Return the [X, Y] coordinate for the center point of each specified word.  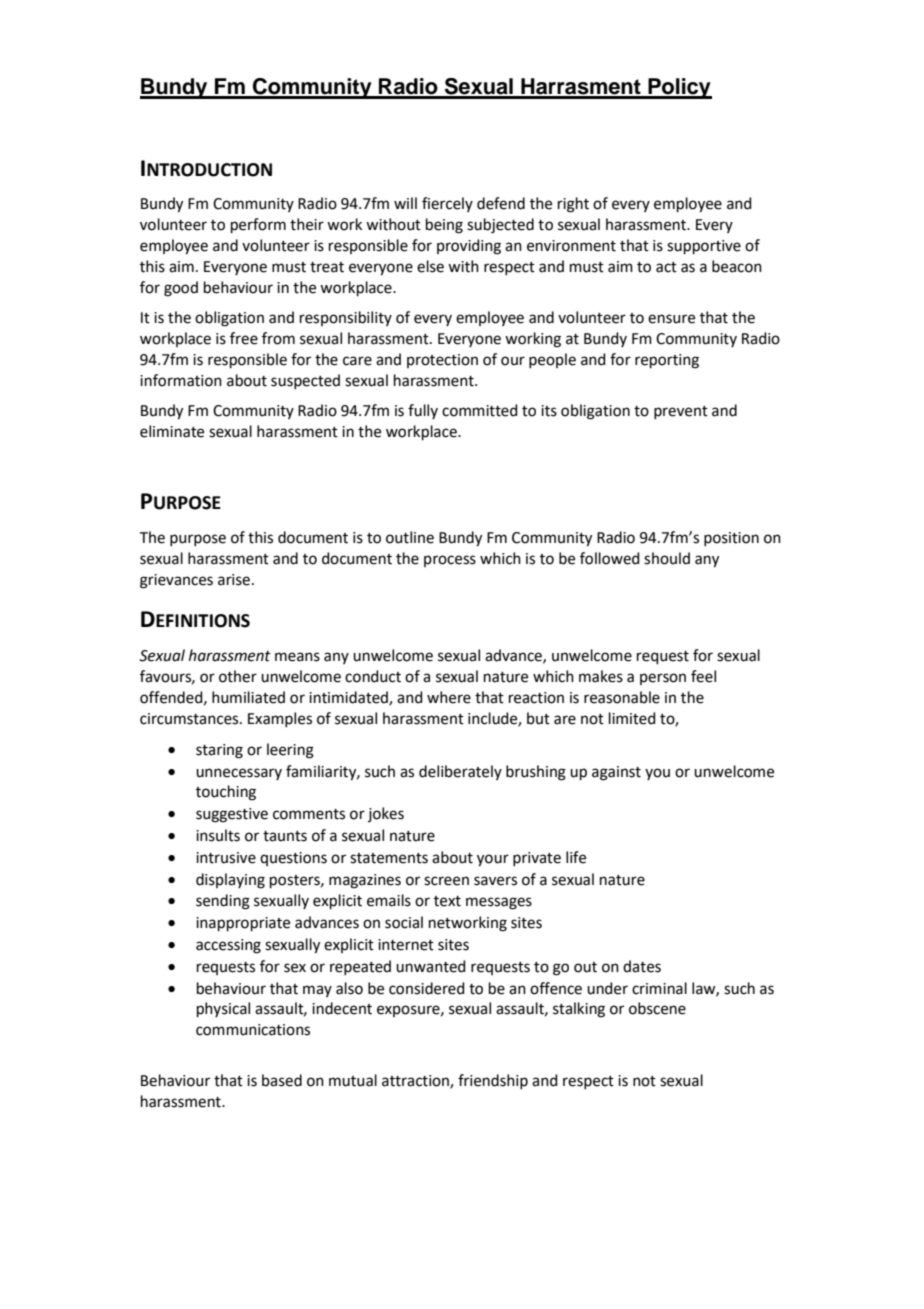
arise [234, 580]
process [450, 561]
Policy [679, 88]
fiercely [447, 204]
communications [253, 1030]
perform [258, 225]
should [667, 558]
